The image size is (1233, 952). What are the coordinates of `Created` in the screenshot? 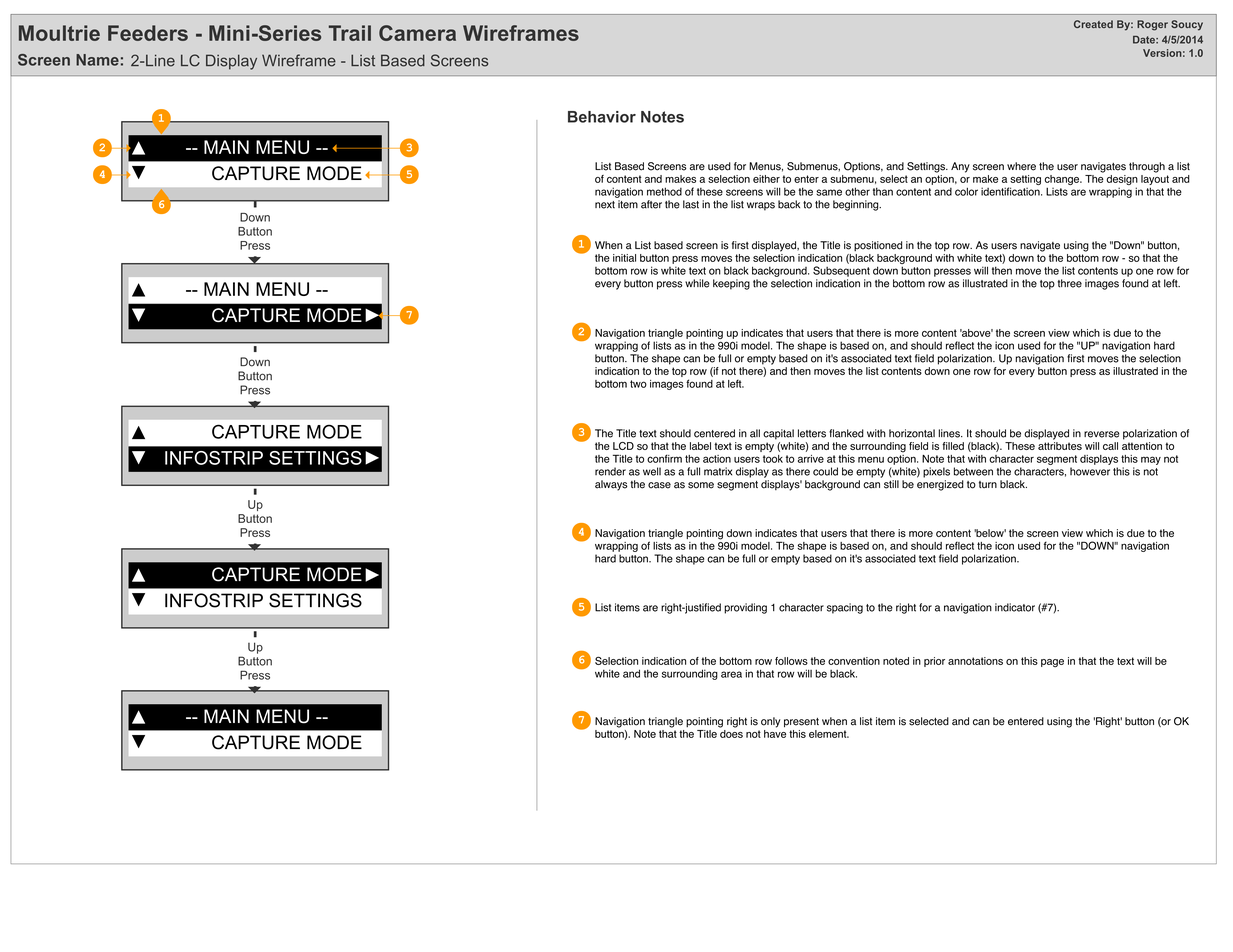 It's located at (1093, 24).
